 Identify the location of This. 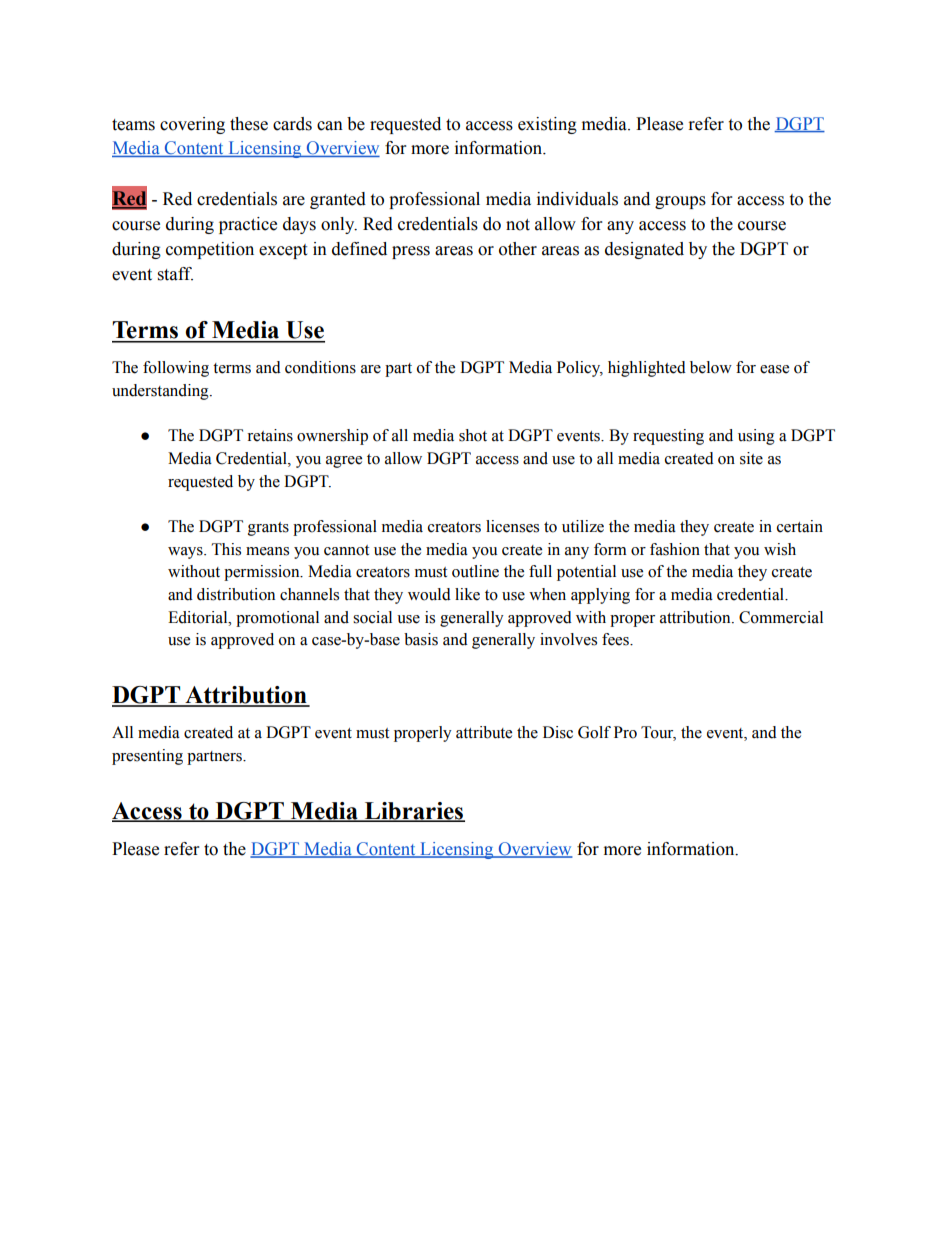
(226, 549).
